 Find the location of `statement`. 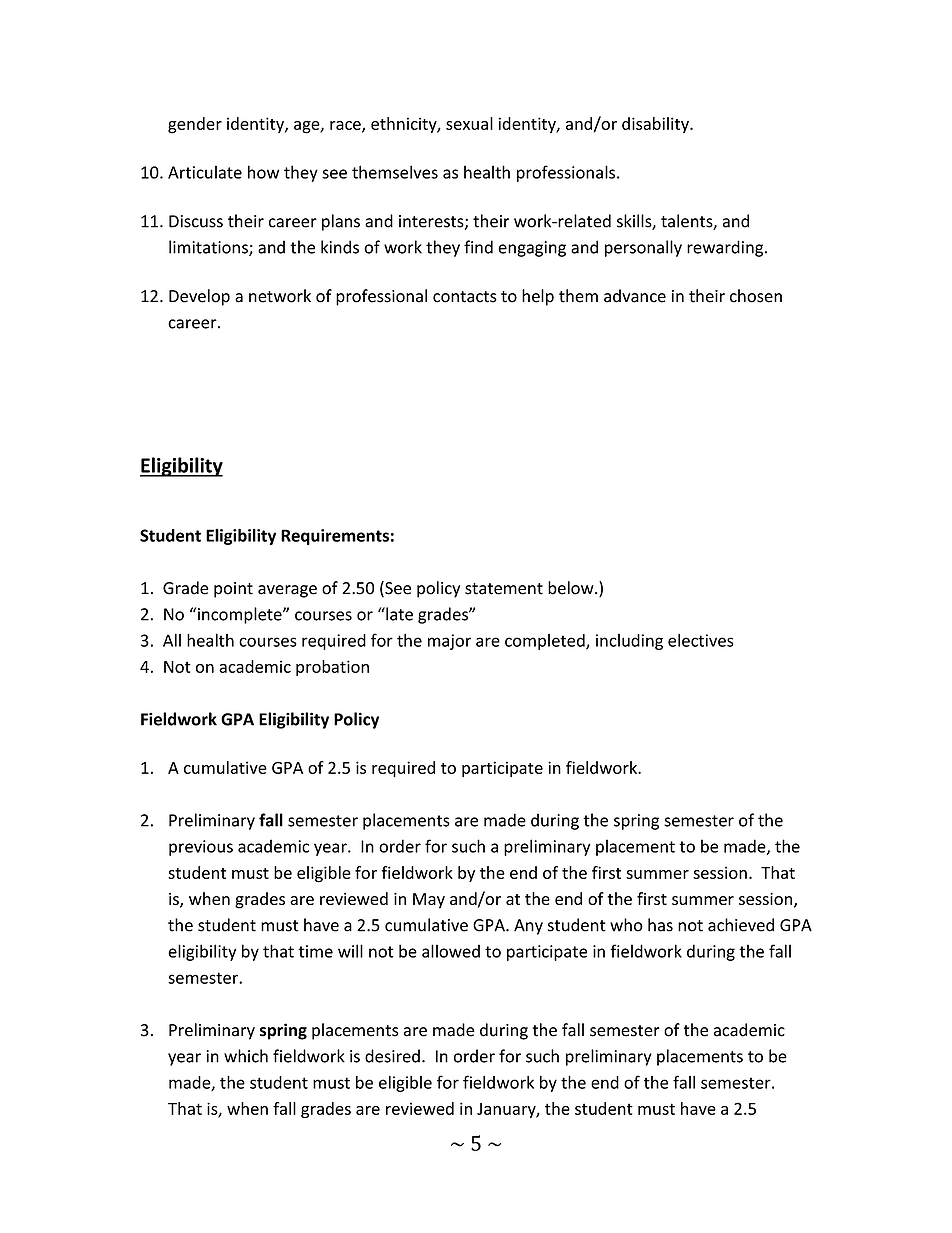

statement is located at coordinates (504, 589).
